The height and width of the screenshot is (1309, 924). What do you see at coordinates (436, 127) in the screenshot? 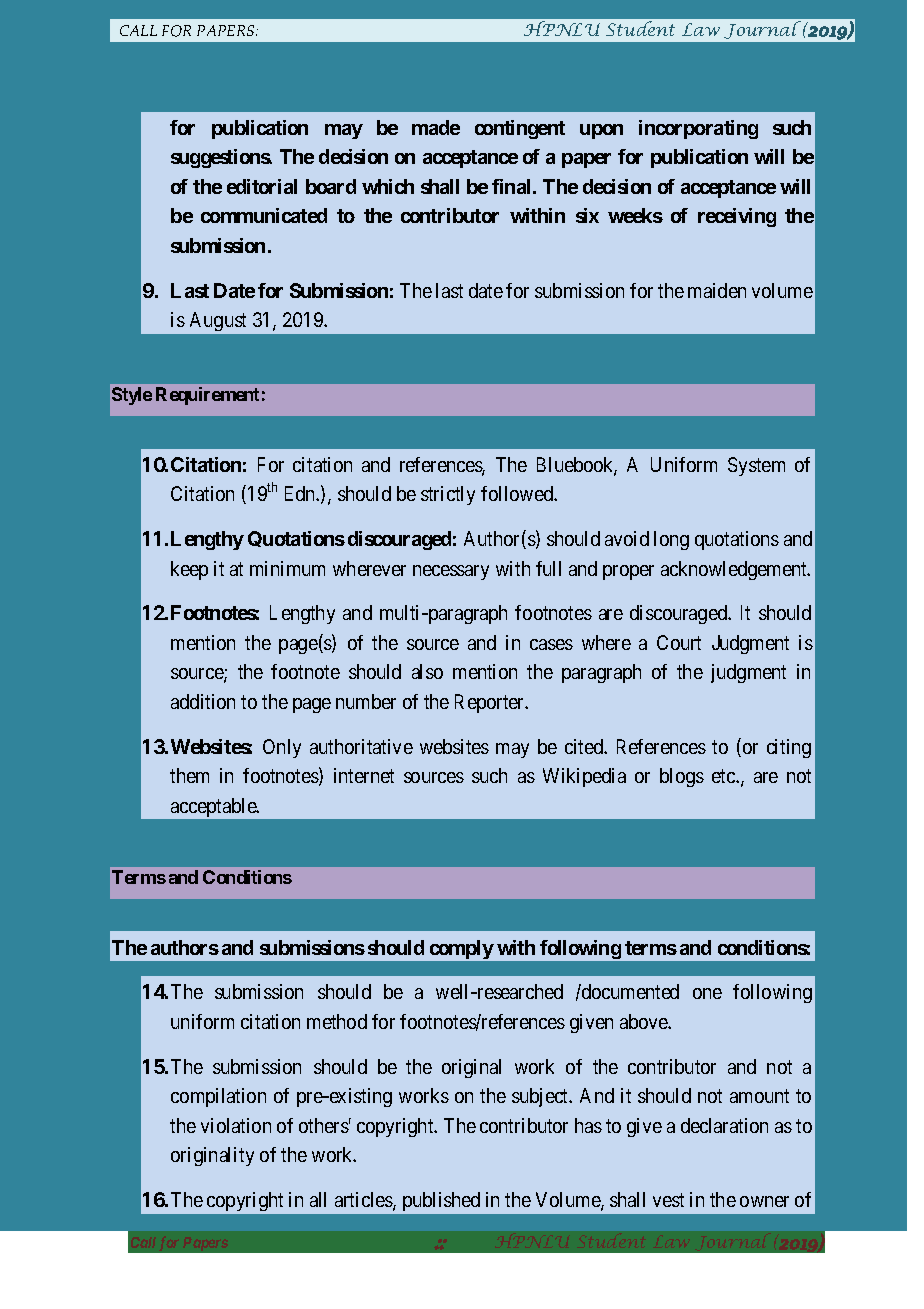
I see `made` at bounding box center [436, 127].
